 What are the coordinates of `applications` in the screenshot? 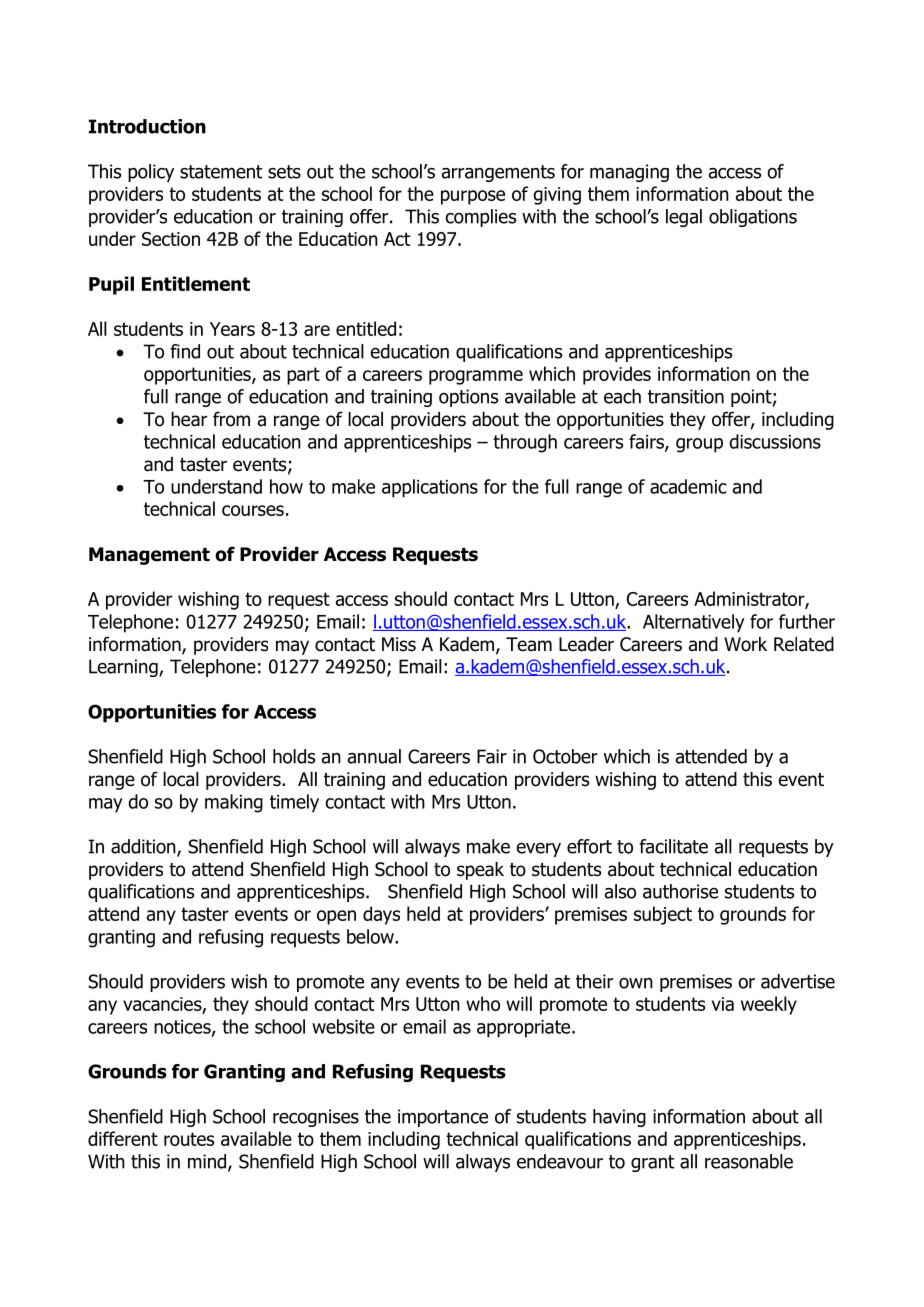 It's located at (430, 488).
